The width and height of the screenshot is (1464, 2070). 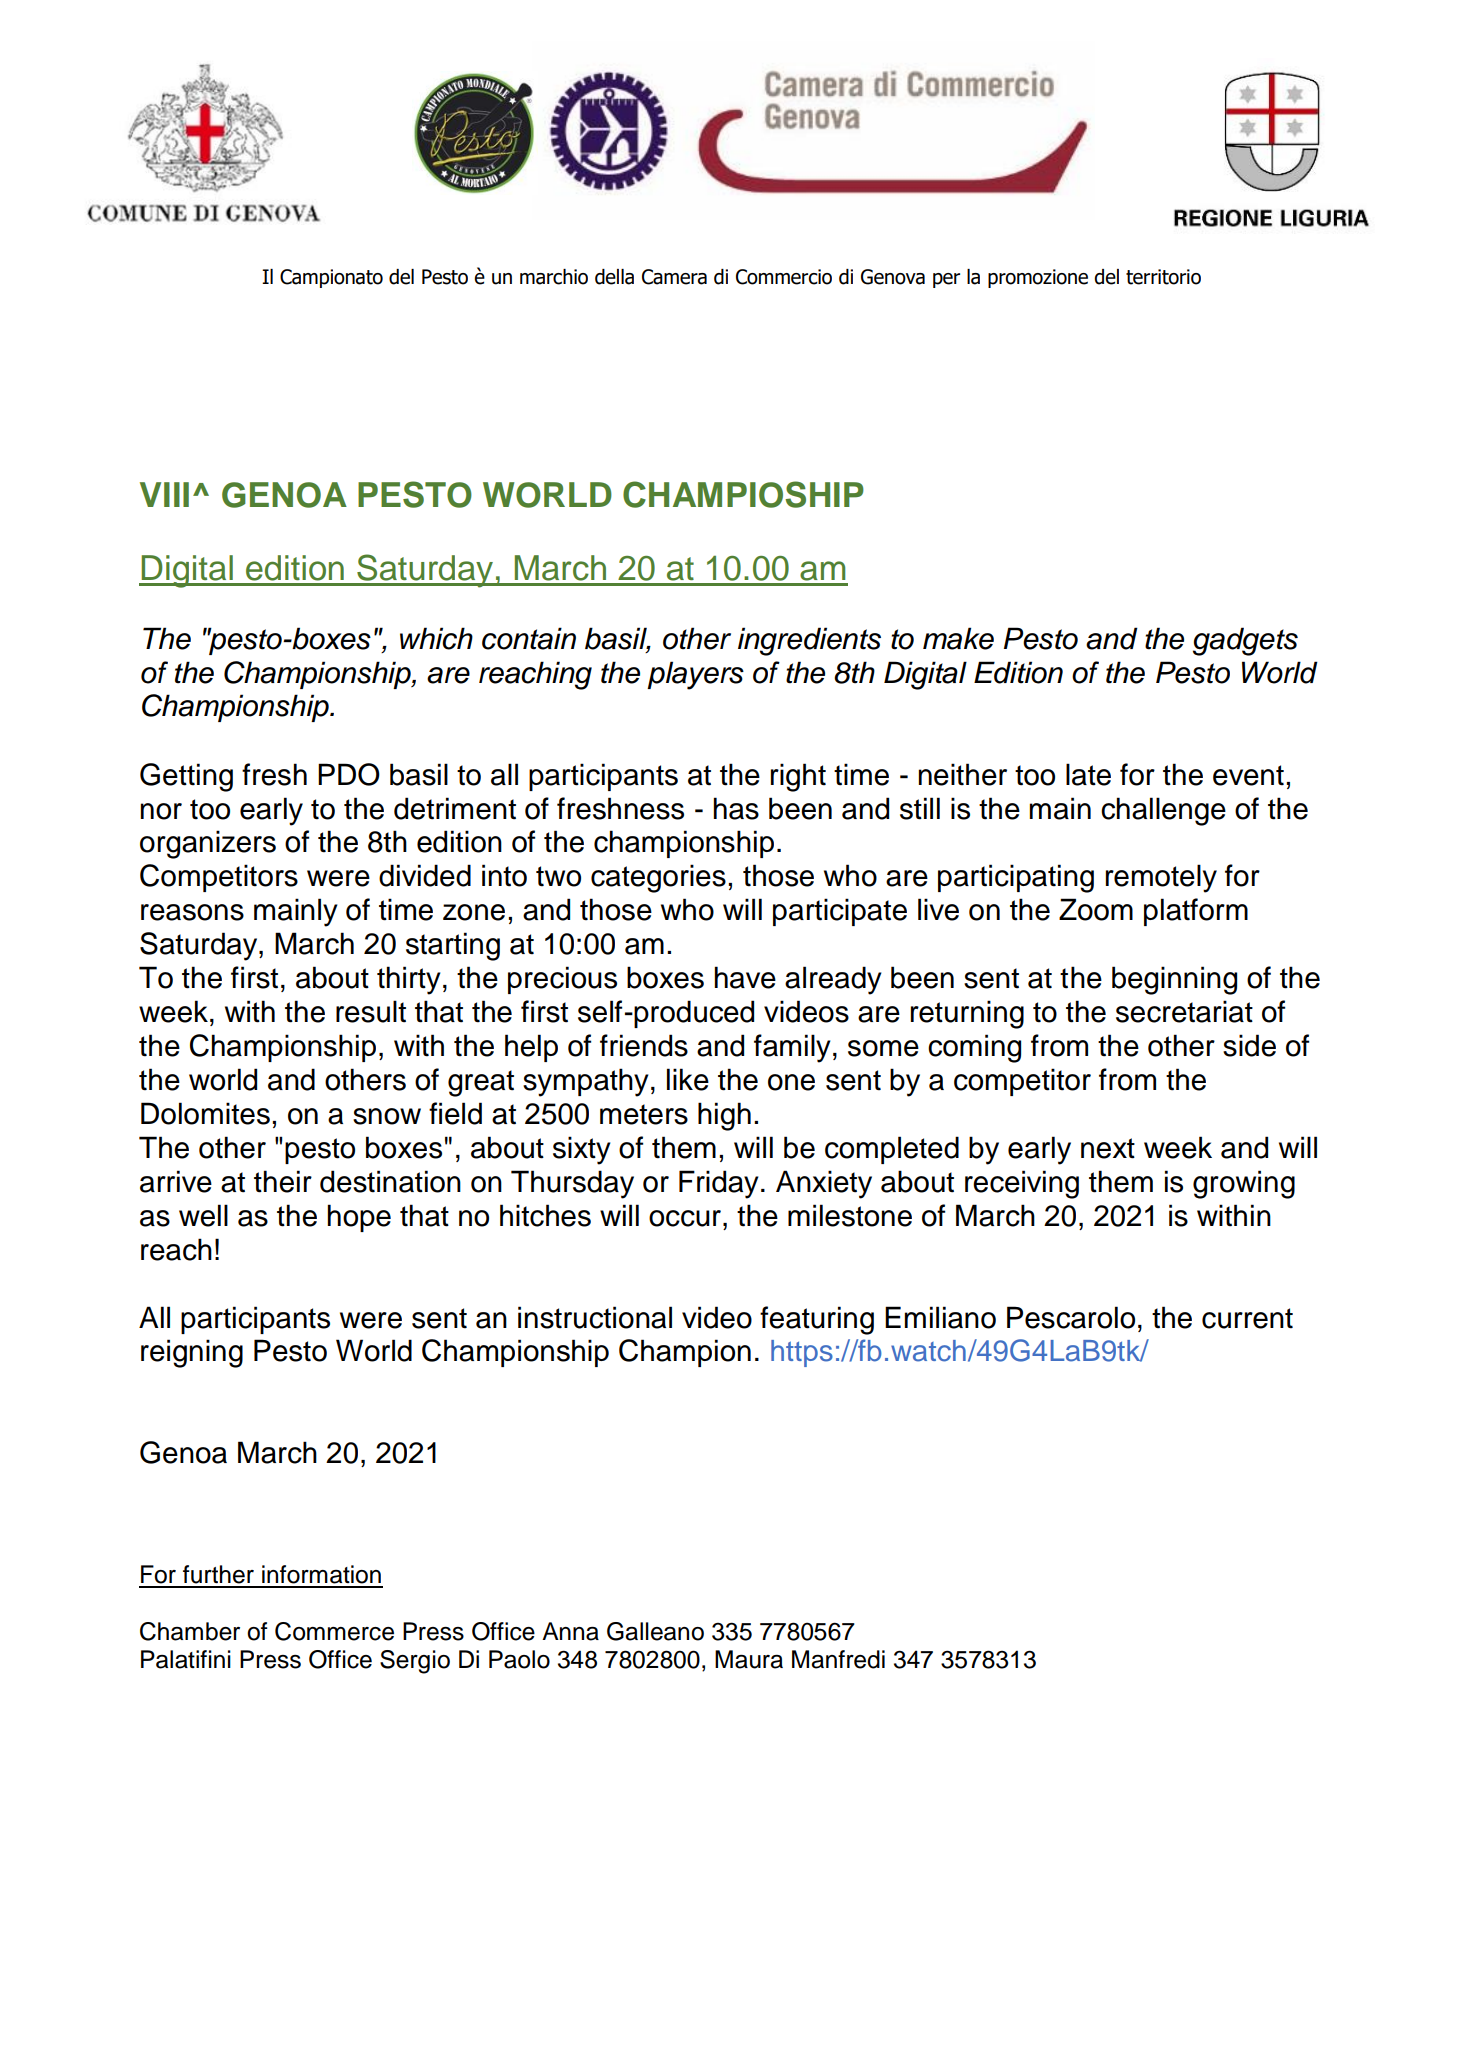 What do you see at coordinates (745, 977) in the screenshot?
I see `have` at bounding box center [745, 977].
